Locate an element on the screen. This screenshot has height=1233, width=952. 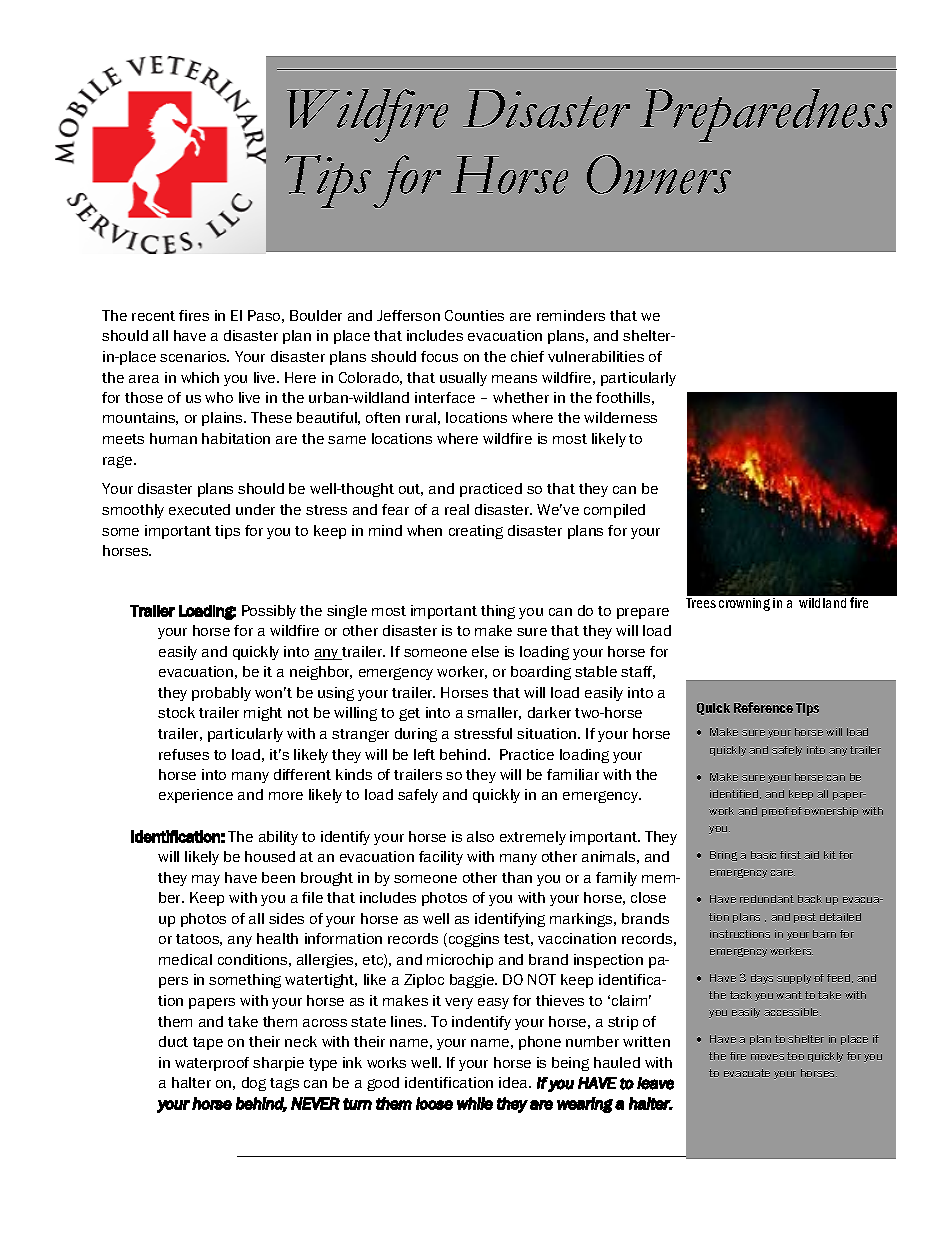
experience is located at coordinates (196, 796).
